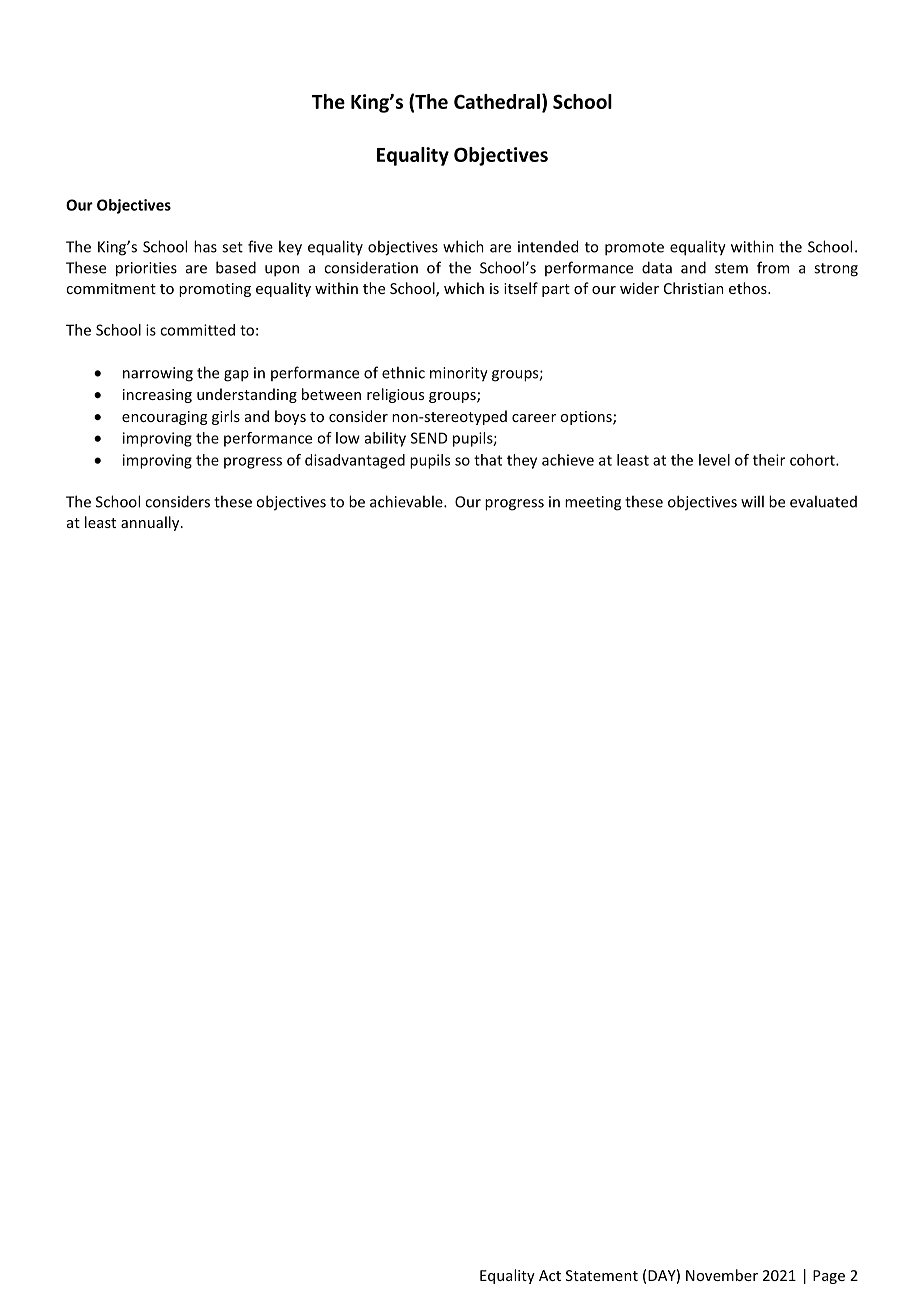  What do you see at coordinates (749, 288) in the image?
I see `ethos` at bounding box center [749, 288].
